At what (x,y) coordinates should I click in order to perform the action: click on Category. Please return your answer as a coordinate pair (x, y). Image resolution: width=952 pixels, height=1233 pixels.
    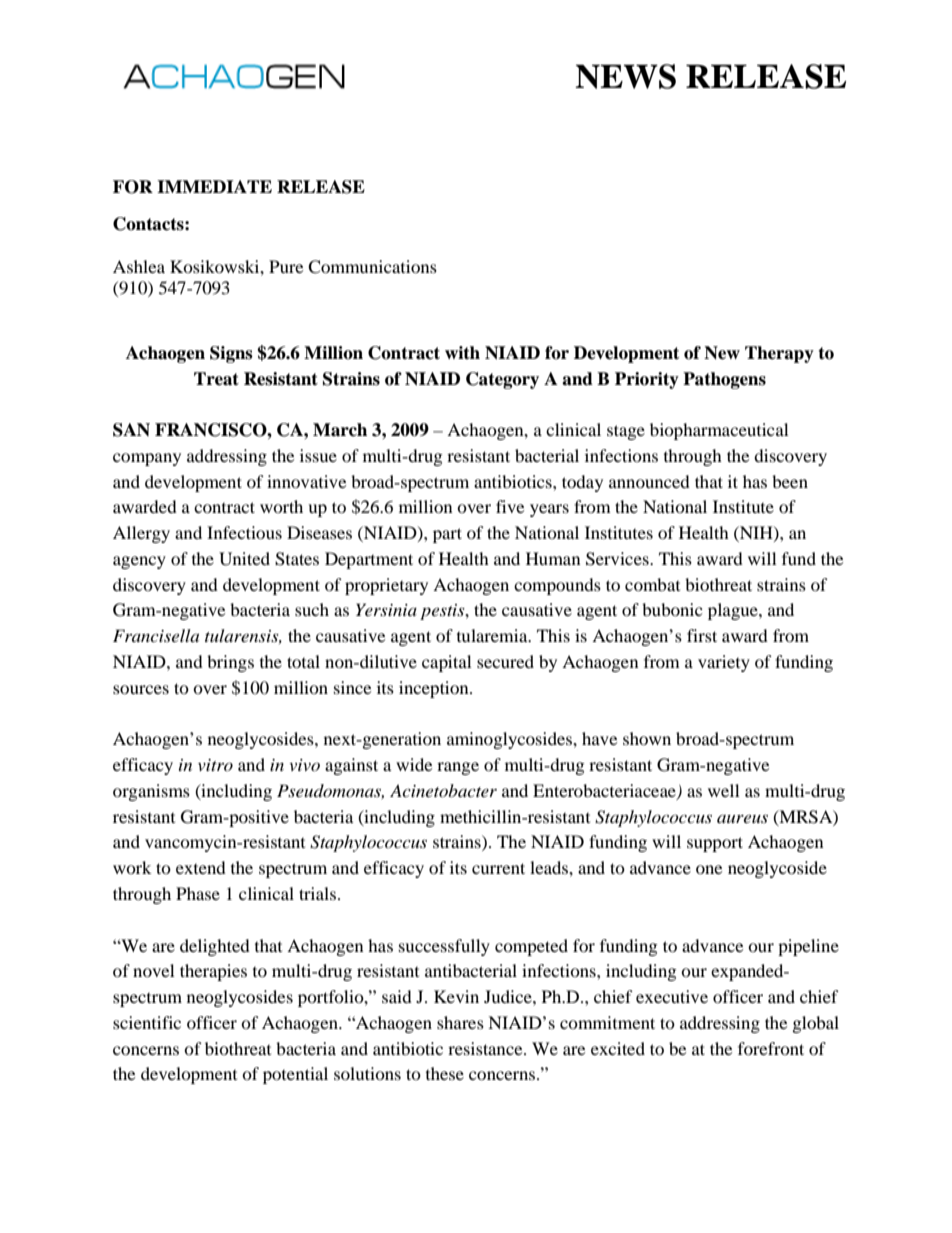
    Looking at the image, I should click on (502, 380).
